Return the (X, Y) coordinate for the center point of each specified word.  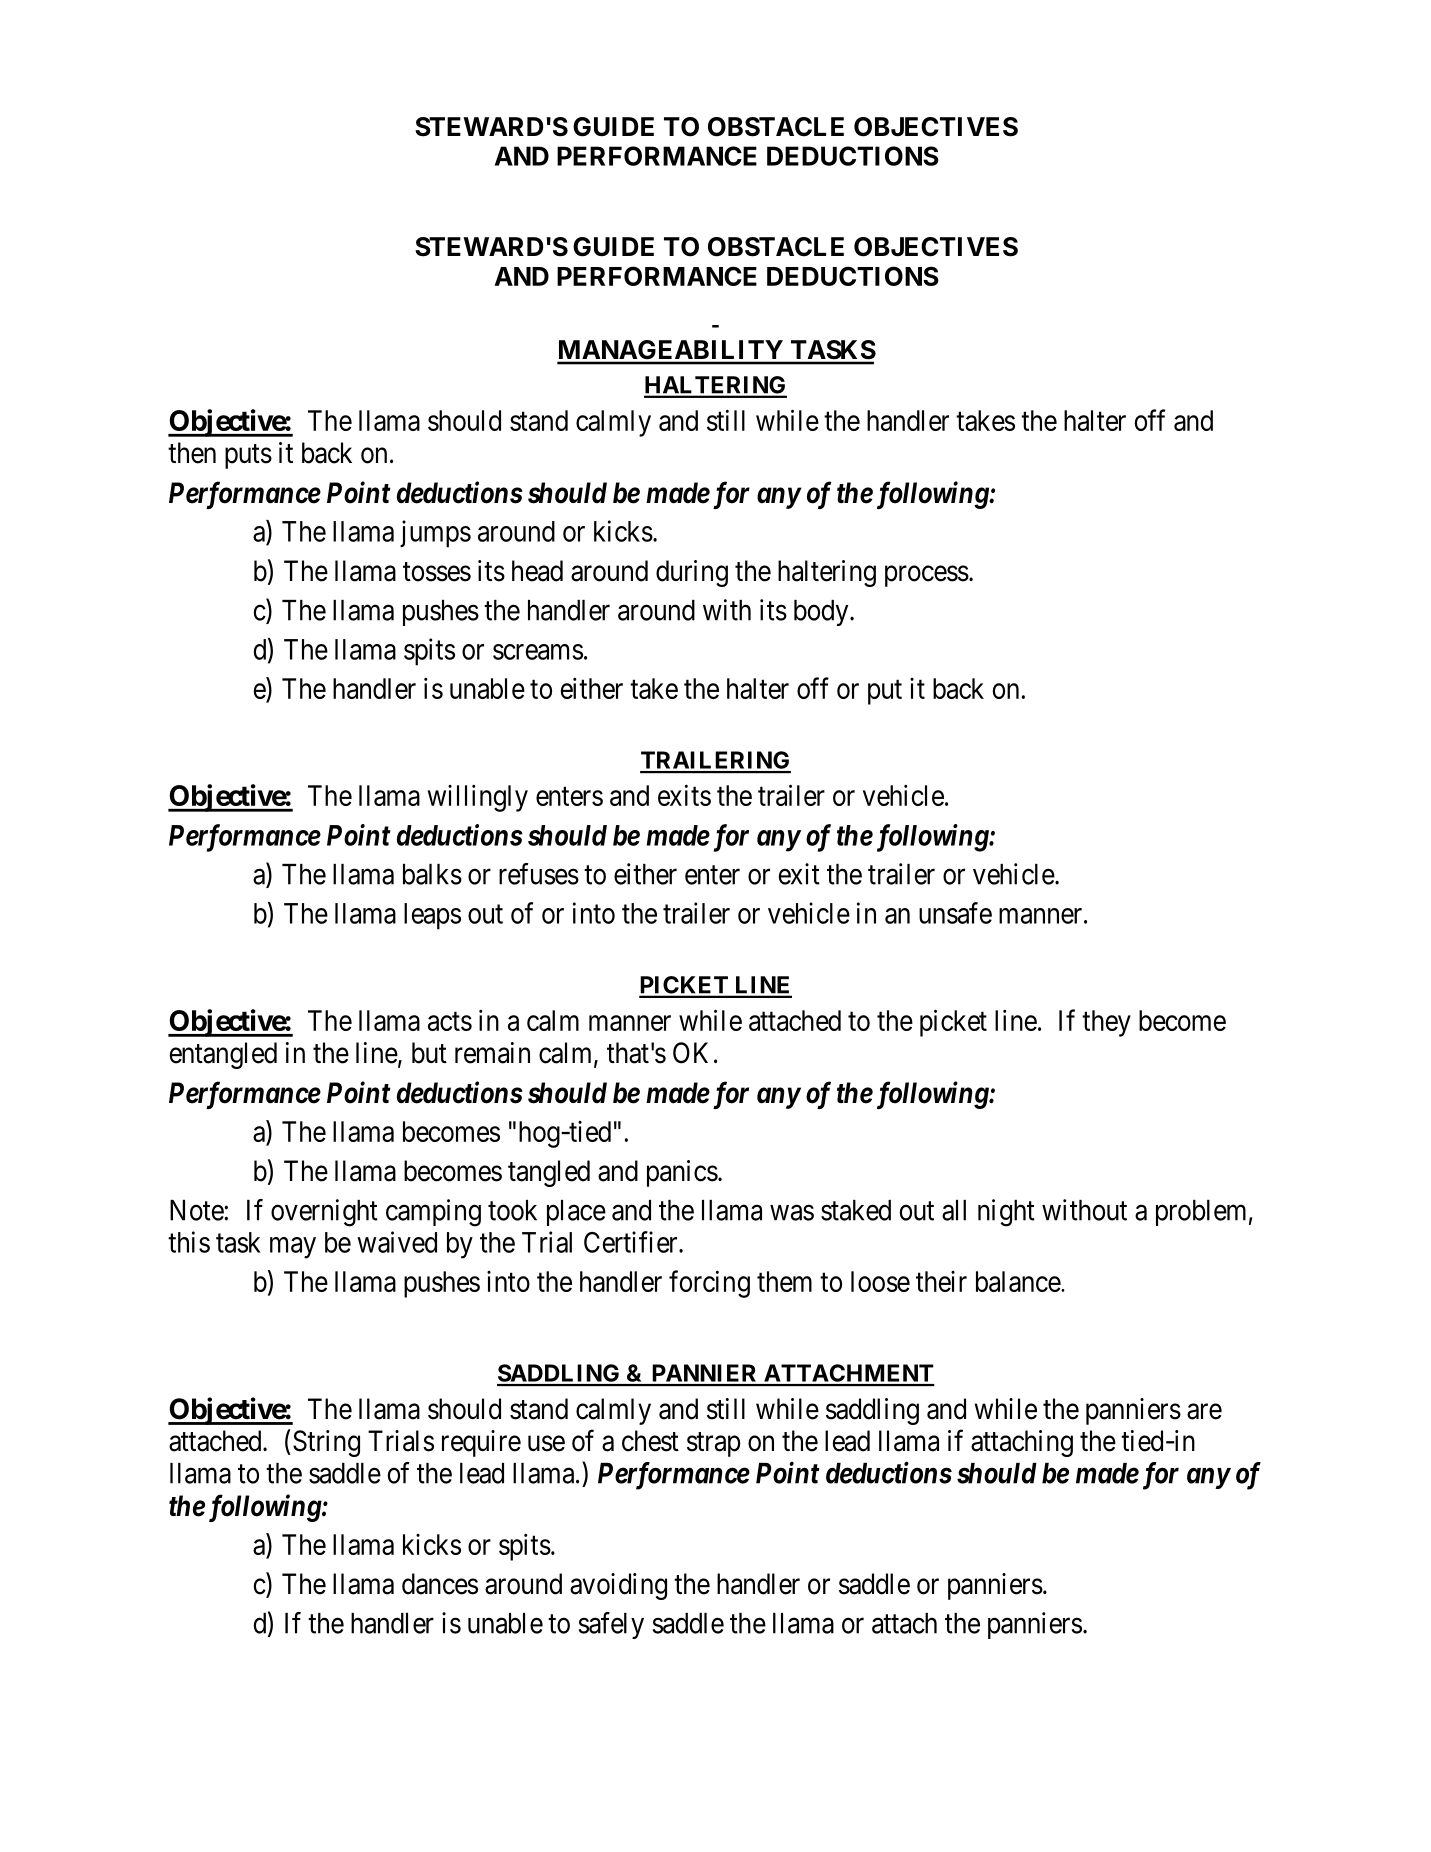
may (293, 1248)
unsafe (955, 913)
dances (440, 1584)
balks (432, 874)
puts (248, 456)
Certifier (632, 1242)
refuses (539, 874)
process (927, 576)
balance (1019, 1281)
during (692, 573)
